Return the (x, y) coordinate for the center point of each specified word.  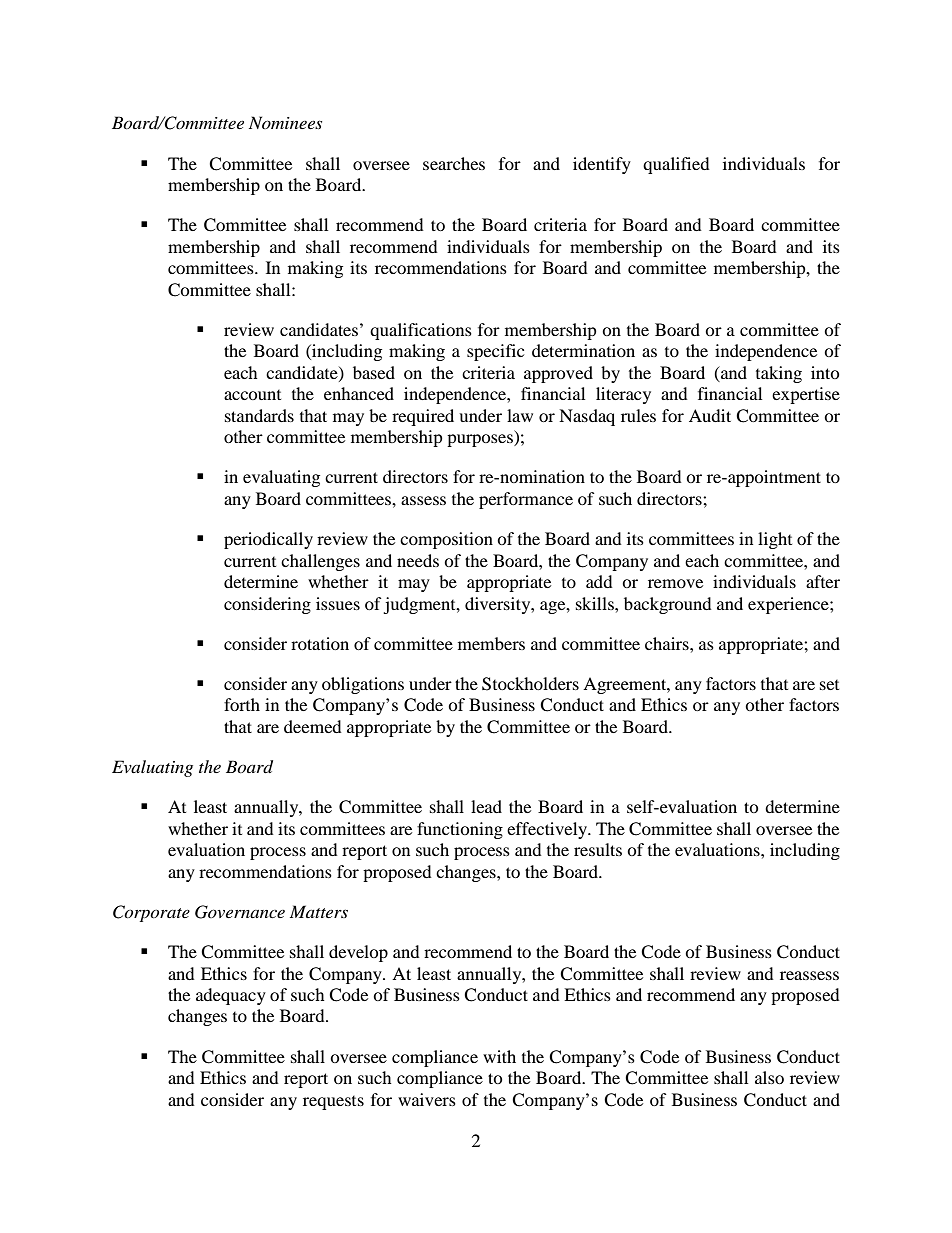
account (252, 395)
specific (495, 352)
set (829, 685)
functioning (460, 830)
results (598, 849)
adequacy (231, 996)
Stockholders (530, 684)
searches (454, 163)
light (775, 540)
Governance (240, 912)
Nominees (285, 122)
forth (242, 704)
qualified (676, 165)
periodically (268, 540)
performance (526, 500)
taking (779, 374)
